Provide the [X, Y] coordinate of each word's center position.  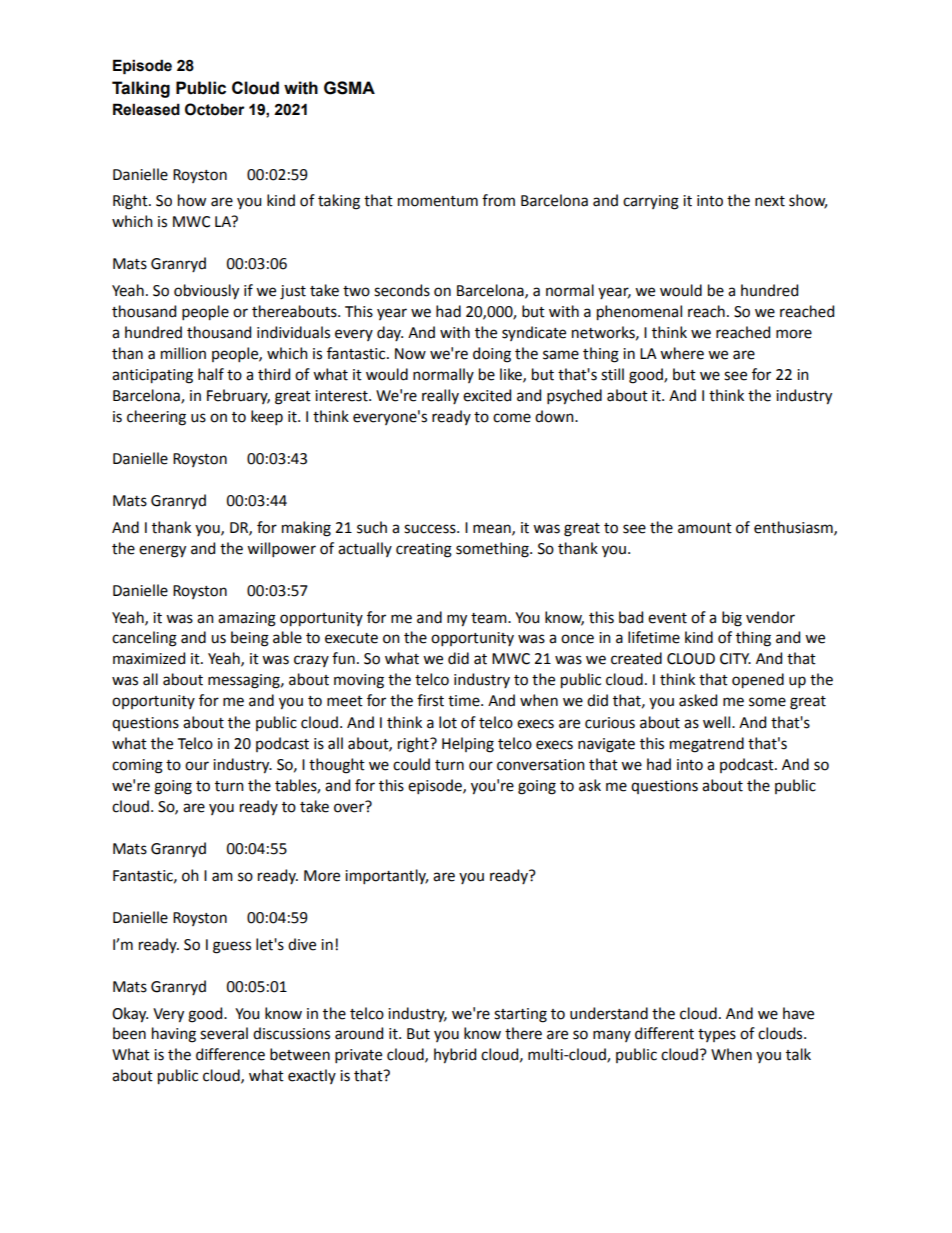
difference [230, 1054]
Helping [468, 745]
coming [137, 766]
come [512, 418]
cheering [156, 418]
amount [705, 528]
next [770, 201]
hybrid [455, 1056]
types [717, 1035]
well [718, 722]
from [498, 200]
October [215, 109]
